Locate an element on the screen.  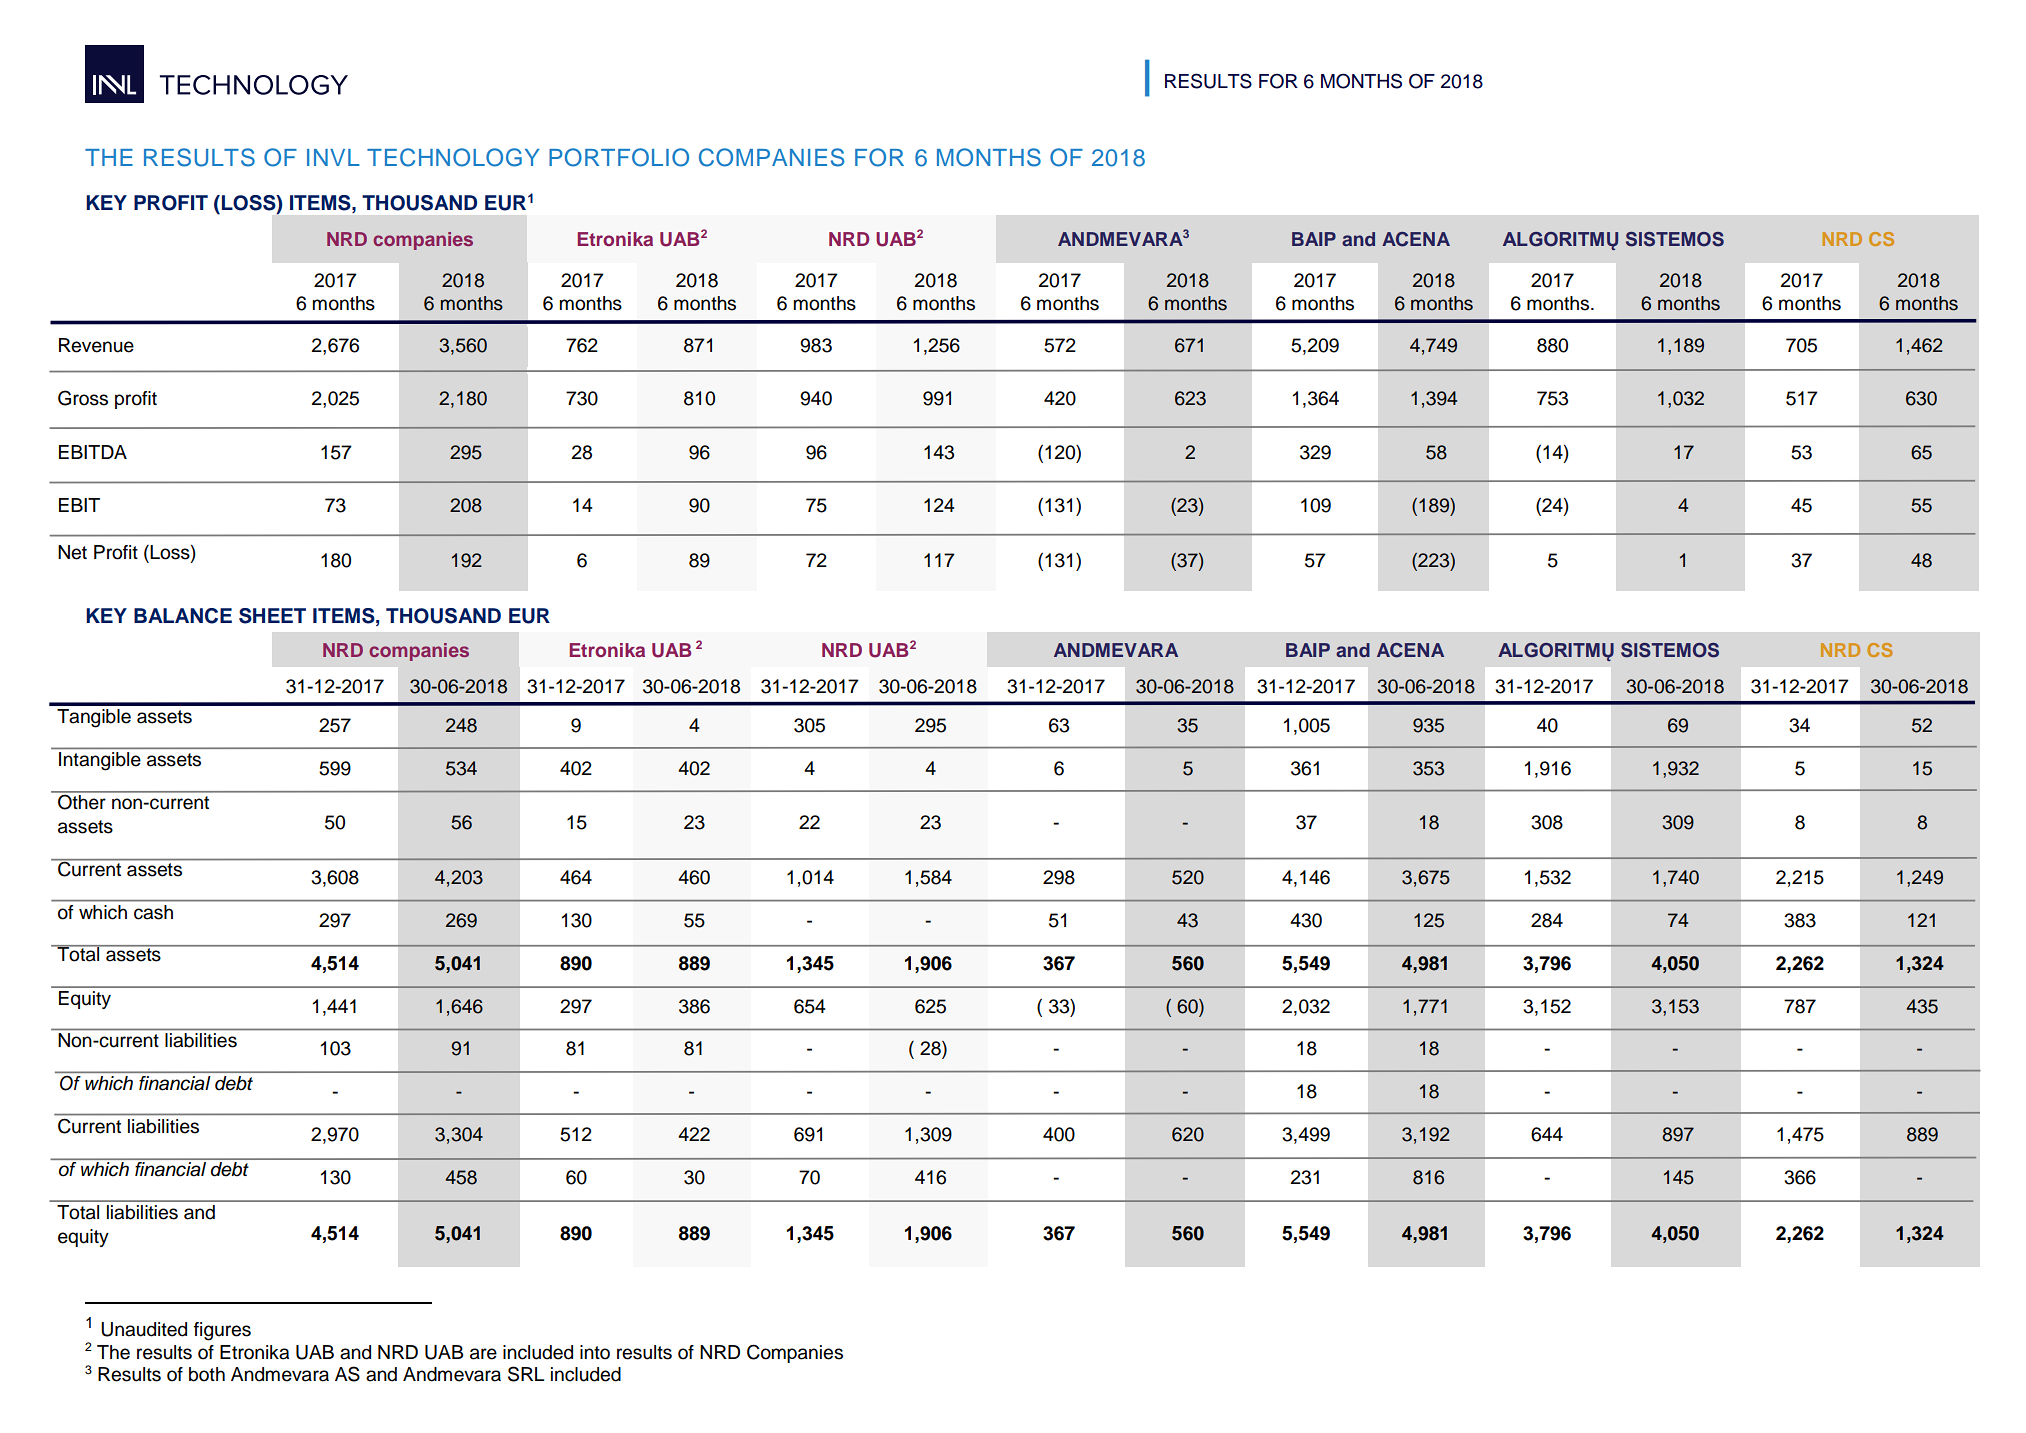
cash is located at coordinates (153, 912).
